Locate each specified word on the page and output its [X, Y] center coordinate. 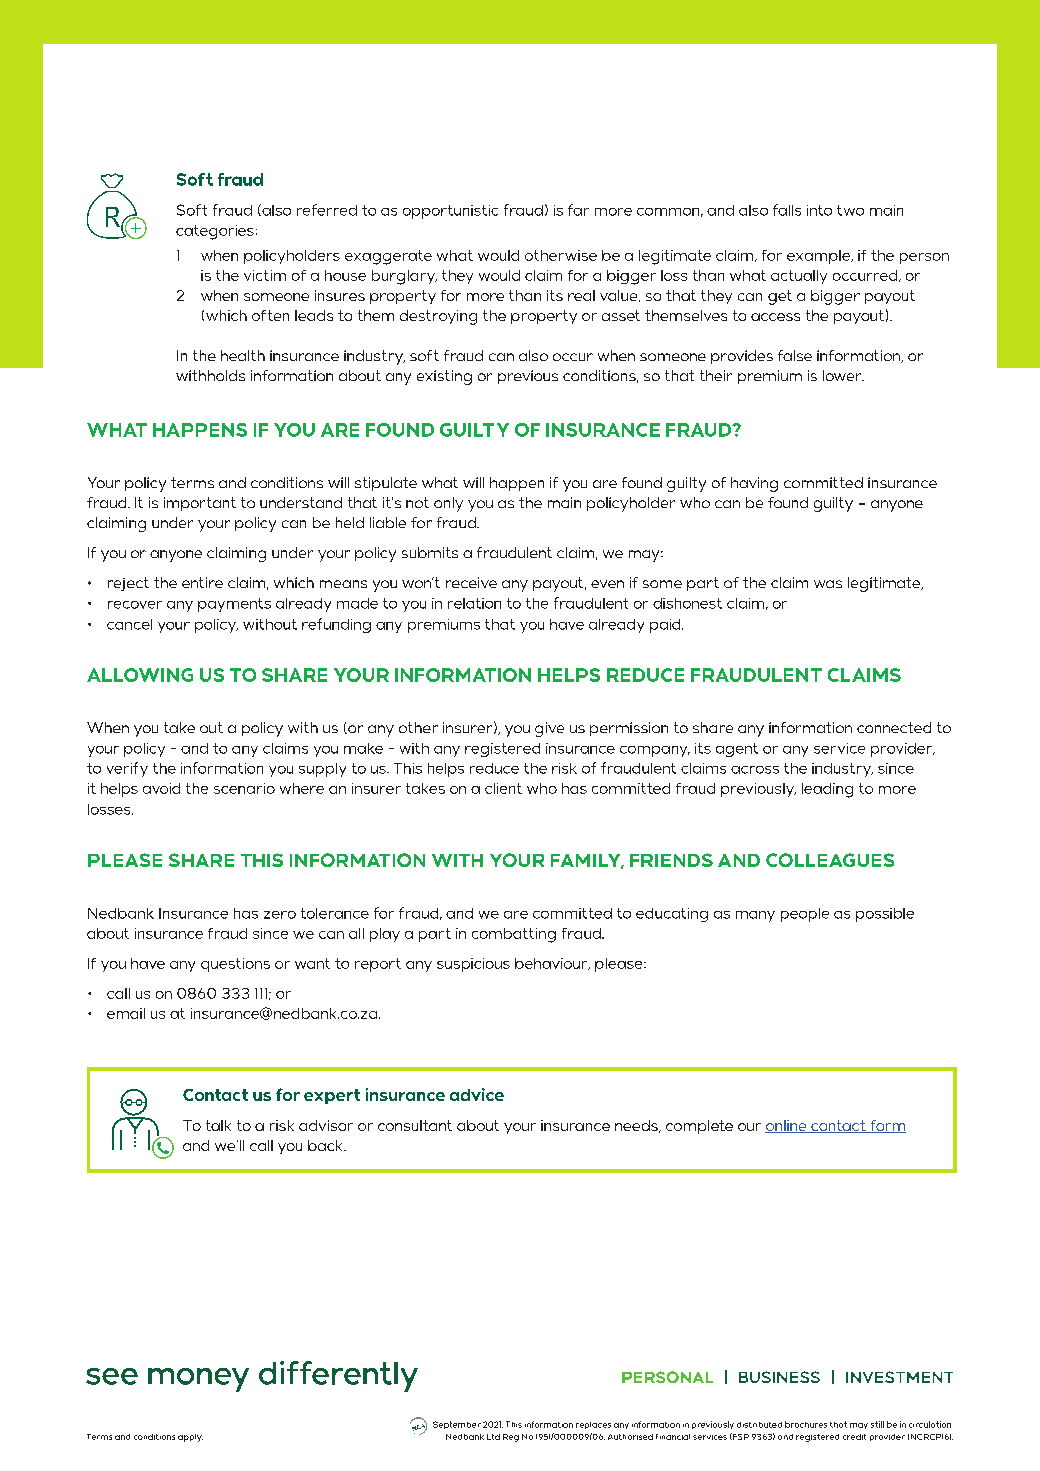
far [578, 210]
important [200, 504]
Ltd [493, 1437]
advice [477, 1094]
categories [215, 232]
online [787, 1126]
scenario [244, 788]
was [828, 584]
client [503, 788]
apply [190, 1438]
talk [218, 1125]
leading [827, 790]
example [819, 257]
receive [471, 582]
